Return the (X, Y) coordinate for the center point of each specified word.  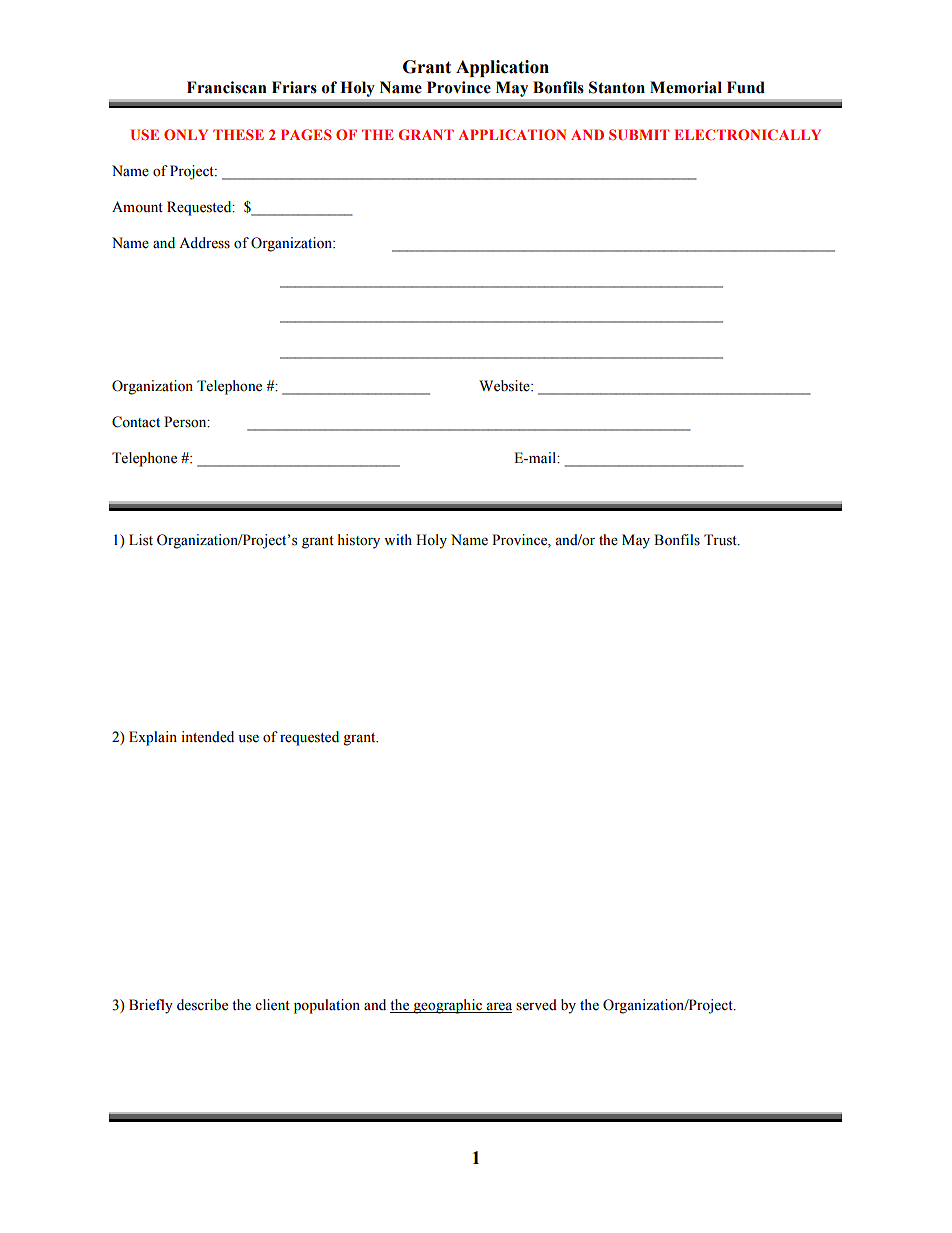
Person (186, 422)
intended (207, 737)
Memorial (686, 87)
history (359, 541)
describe (202, 1005)
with (398, 539)
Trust (721, 540)
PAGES (306, 134)
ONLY (186, 134)
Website (505, 386)
